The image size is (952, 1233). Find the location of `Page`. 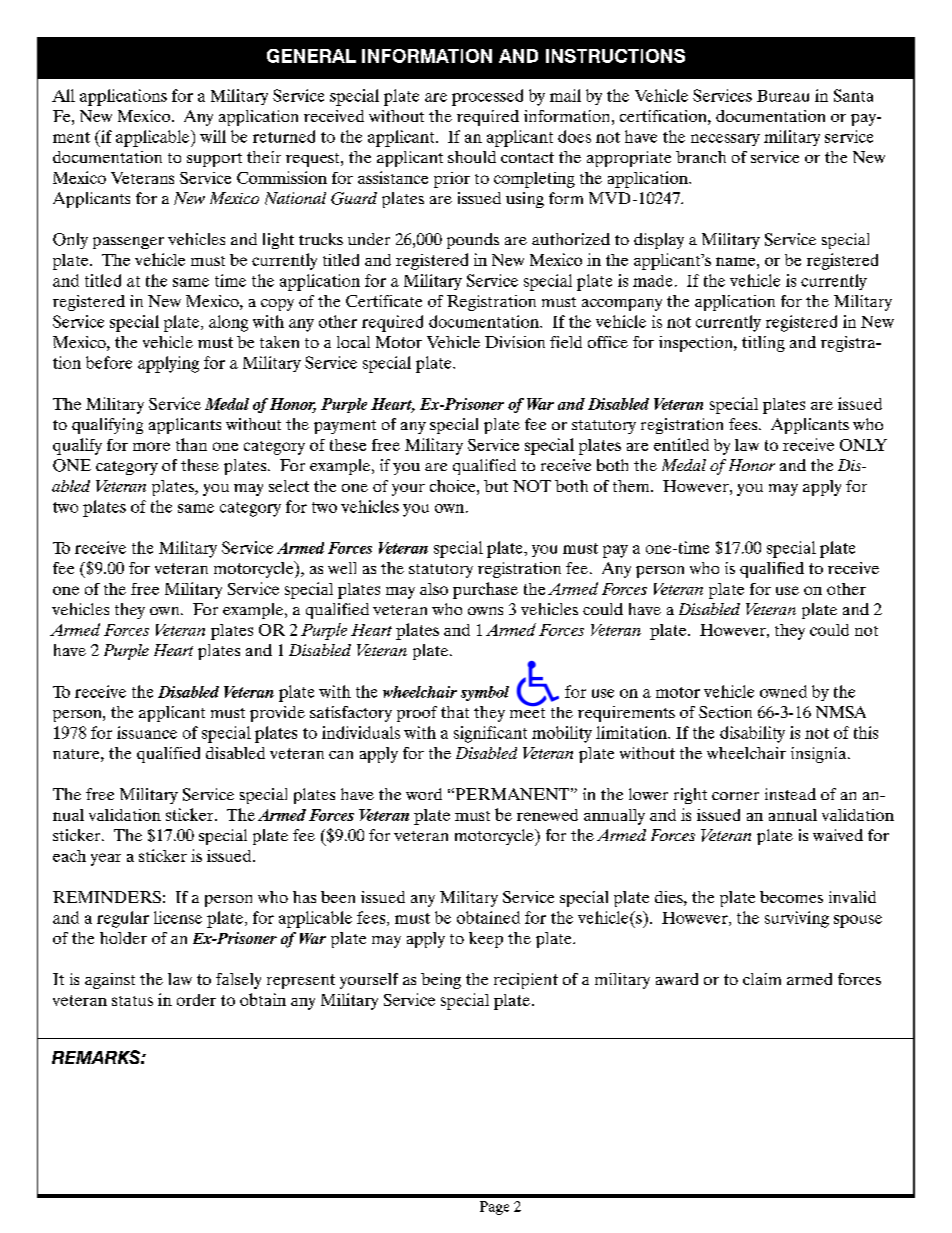

Page is located at coordinates (494, 1208).
